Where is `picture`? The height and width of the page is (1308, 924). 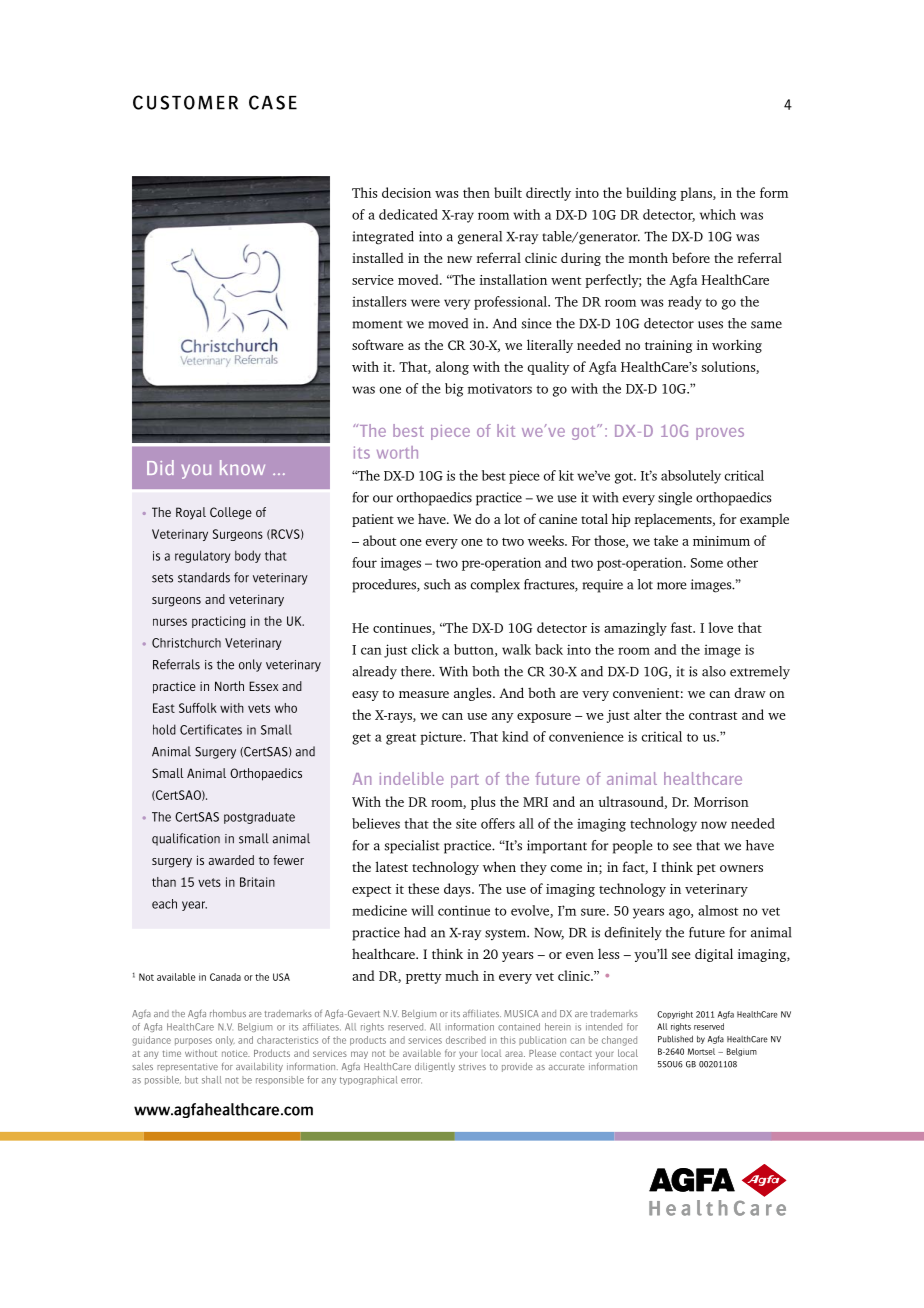 picture is located at coordinates (442, 738).
